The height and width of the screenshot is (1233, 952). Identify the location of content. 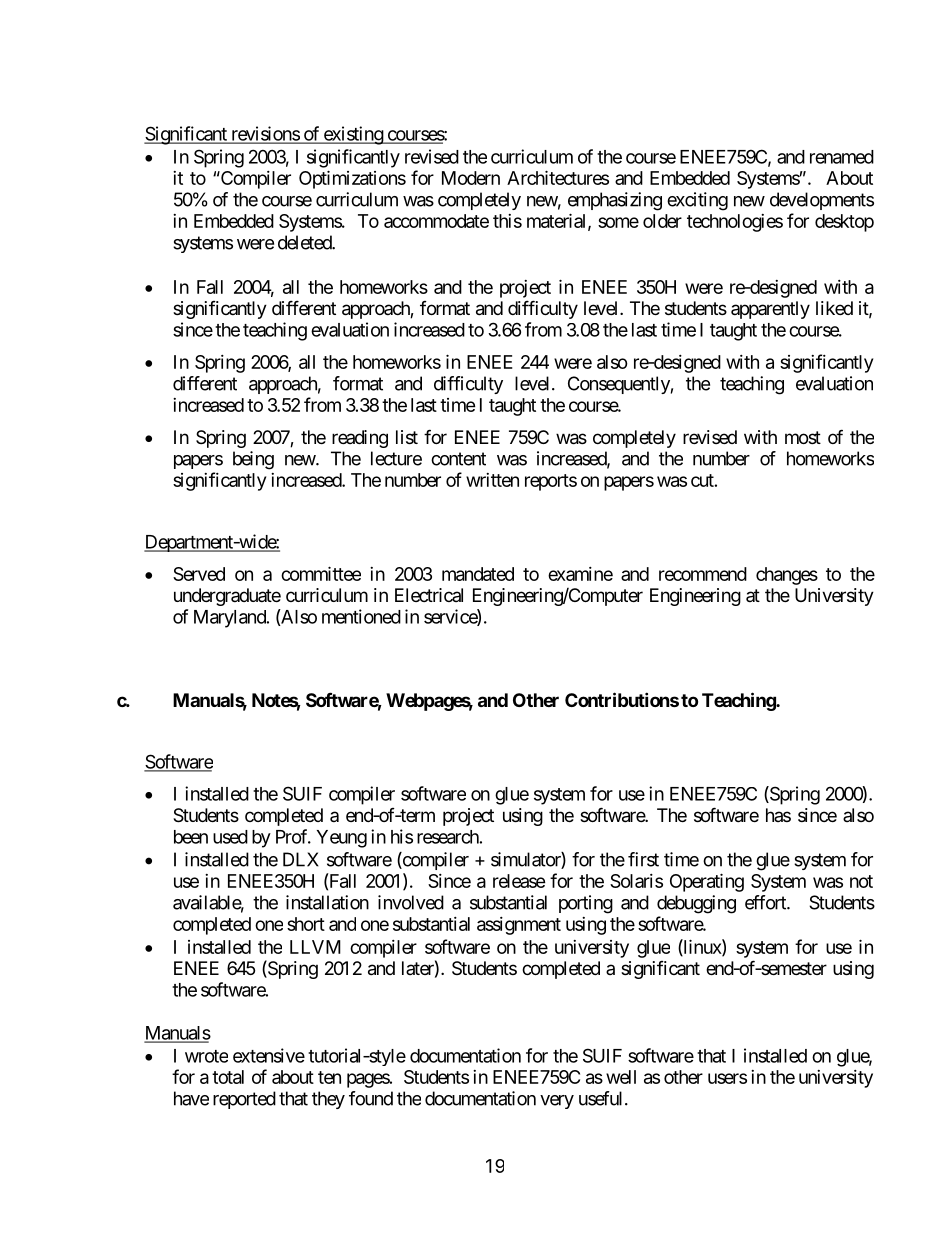
(458, 459).
